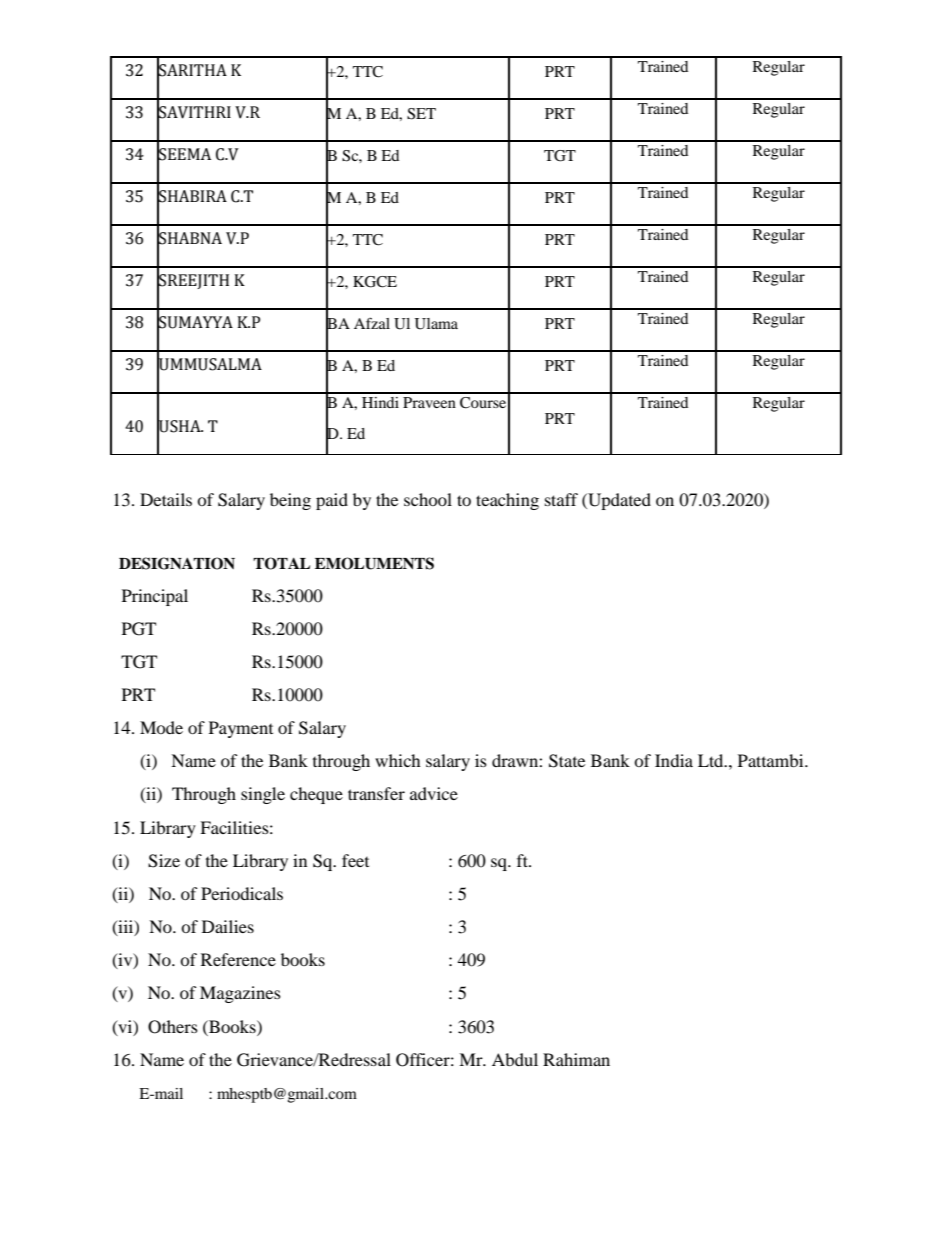  I want to click on single, so click(263, 795).
